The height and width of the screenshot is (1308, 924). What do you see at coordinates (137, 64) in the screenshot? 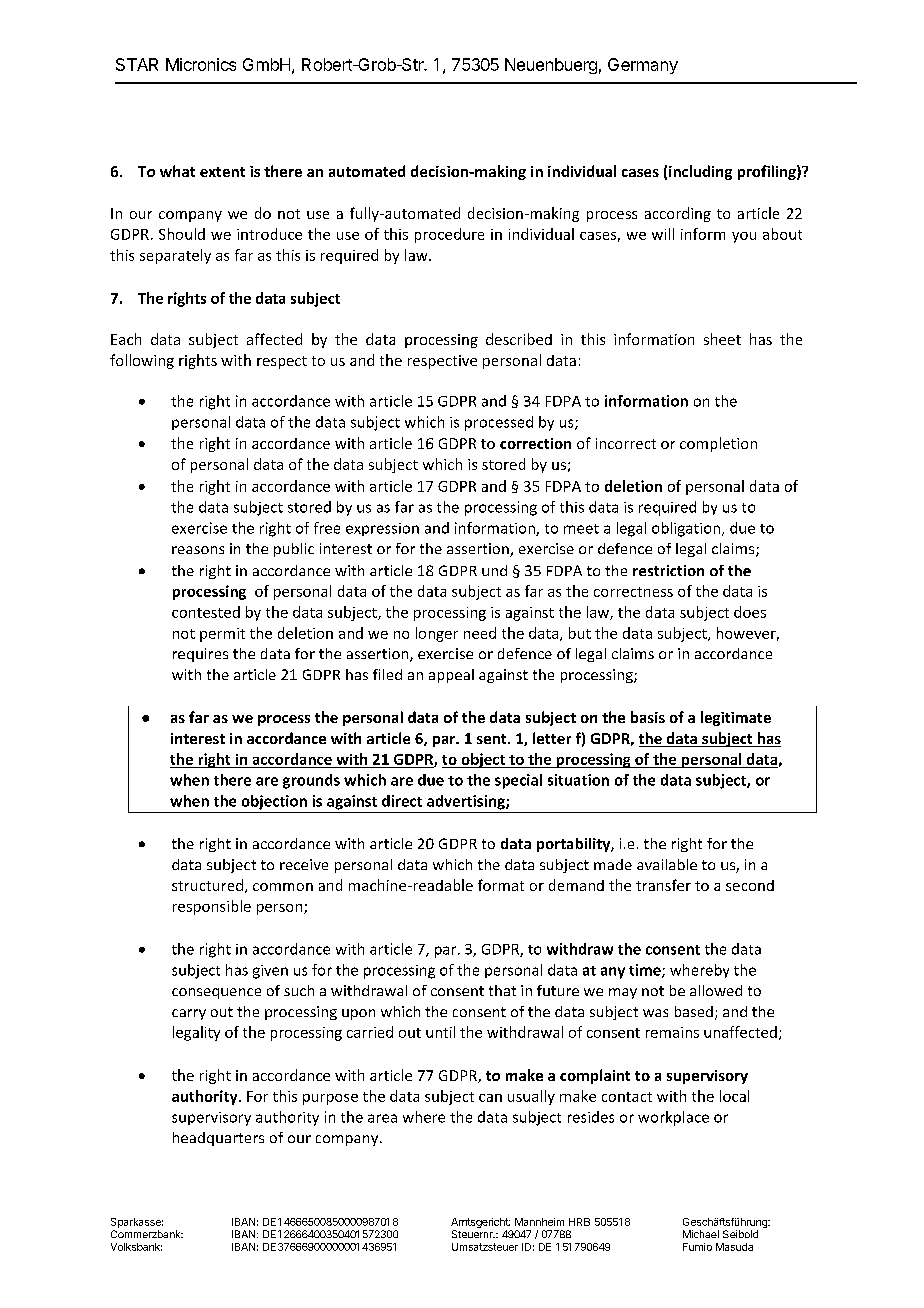
I see `STAR` at bounding box center [137, 64].
